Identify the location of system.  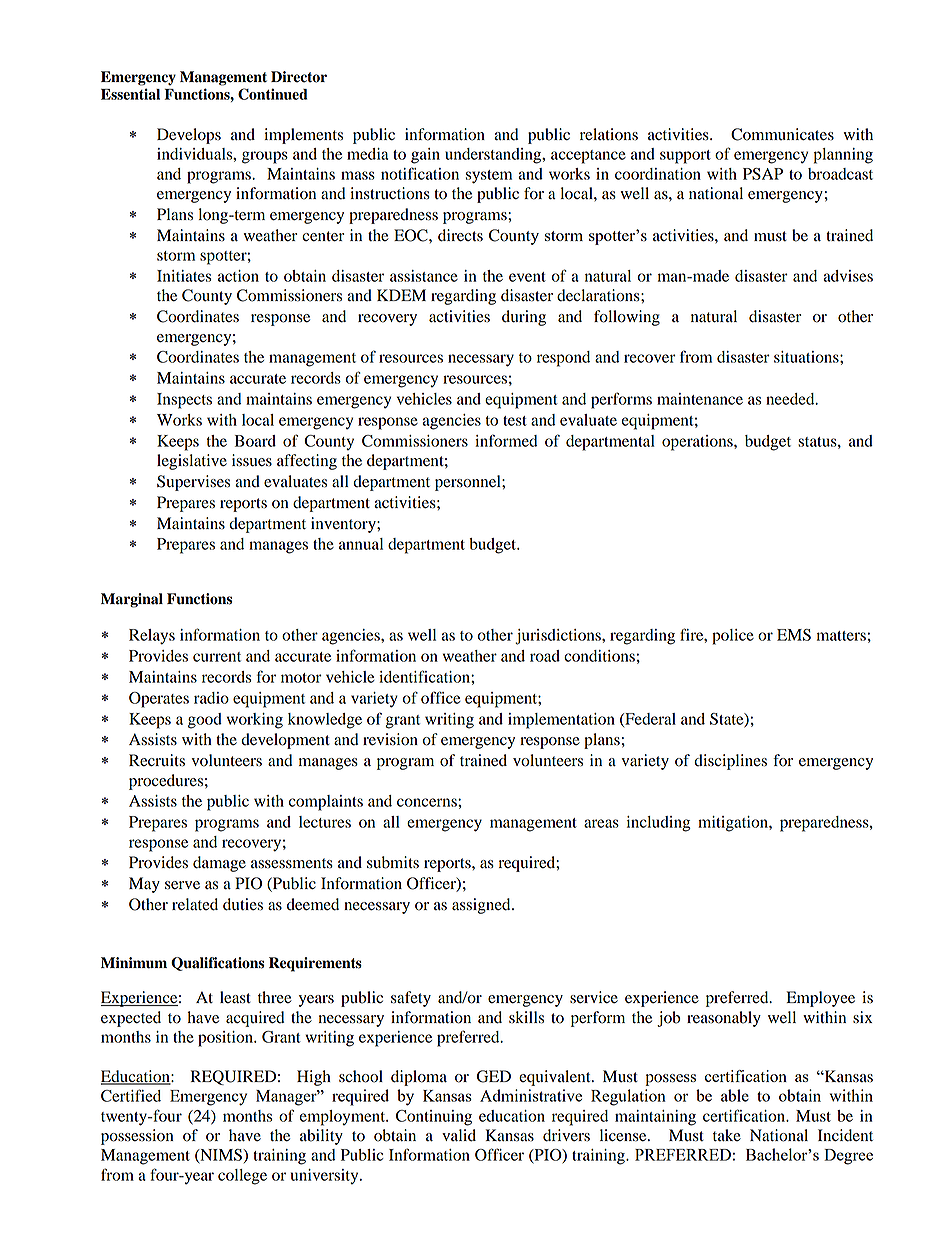
(489, 177).
